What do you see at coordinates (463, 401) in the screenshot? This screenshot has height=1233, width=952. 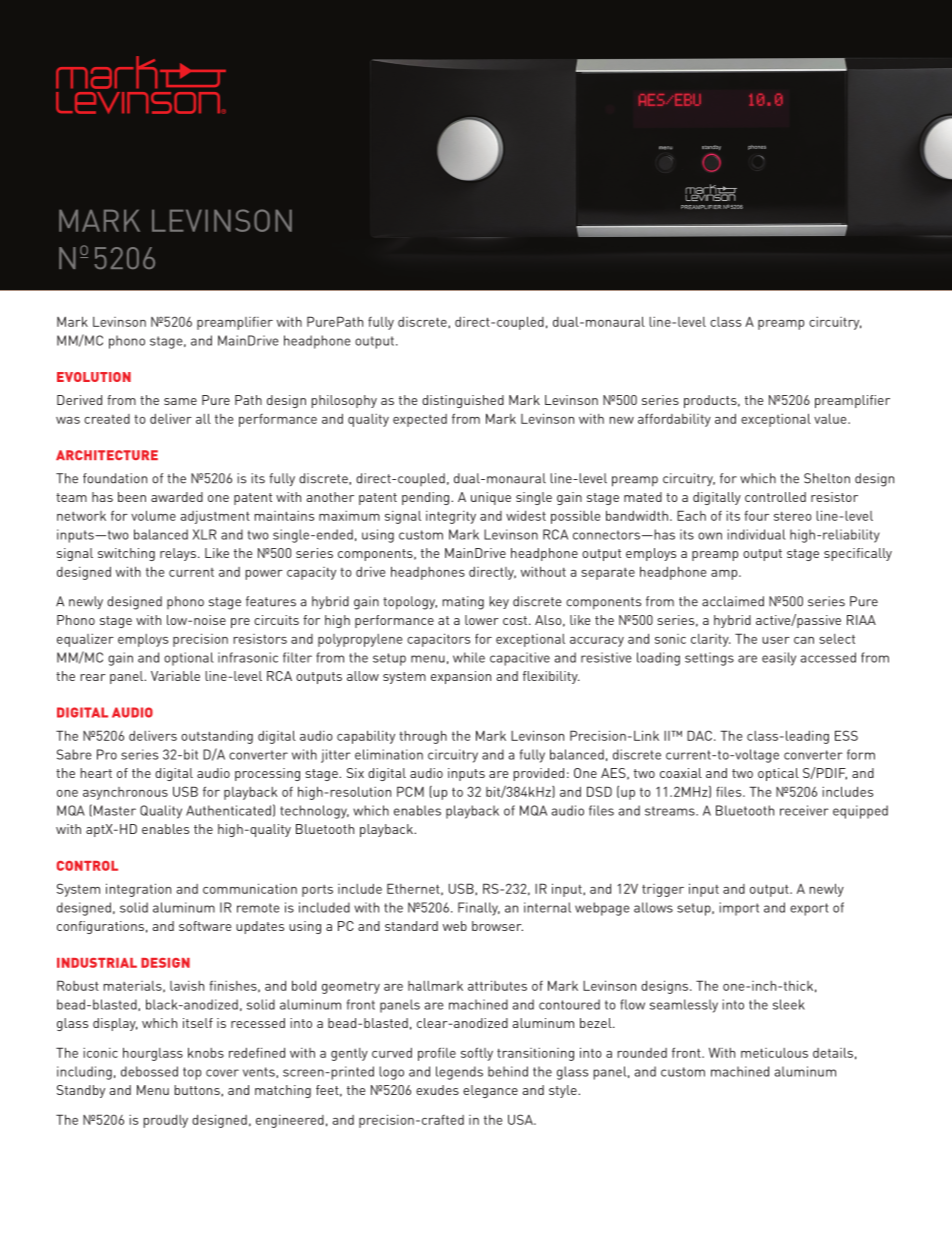 I see `distinguished` at bounding box center [463, 401].
